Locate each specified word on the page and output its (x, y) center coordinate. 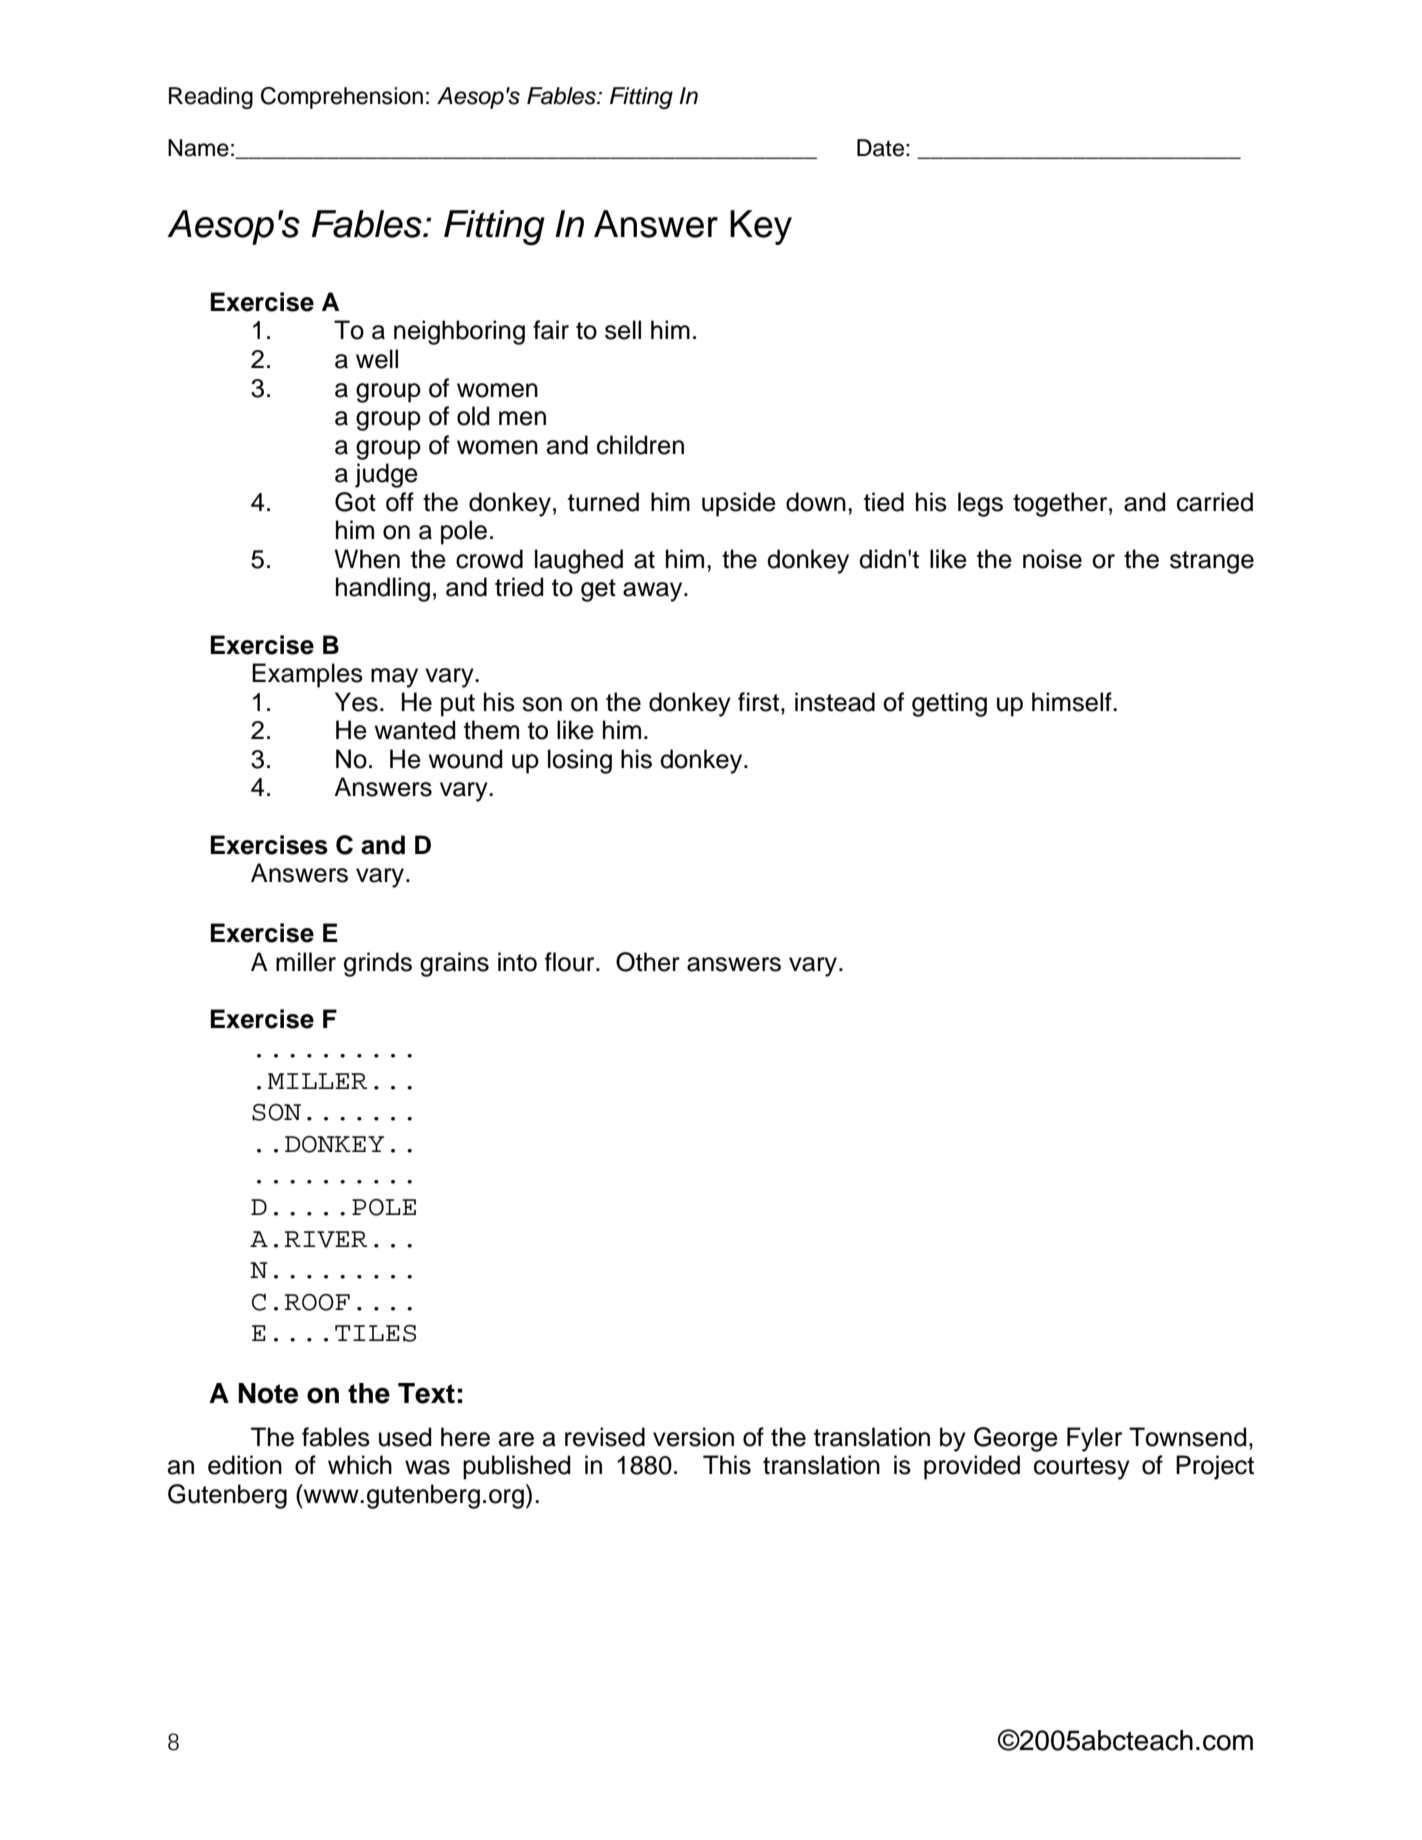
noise (1052, 559)
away (654, 592)
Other (648, 962)
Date (880, 148)
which (360, 1465)
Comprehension (342, 98)
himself (1073, 702)
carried (1215, 502)
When (367, 559)
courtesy (1082, 1468)
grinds (378, 964)
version (693, 1437)
